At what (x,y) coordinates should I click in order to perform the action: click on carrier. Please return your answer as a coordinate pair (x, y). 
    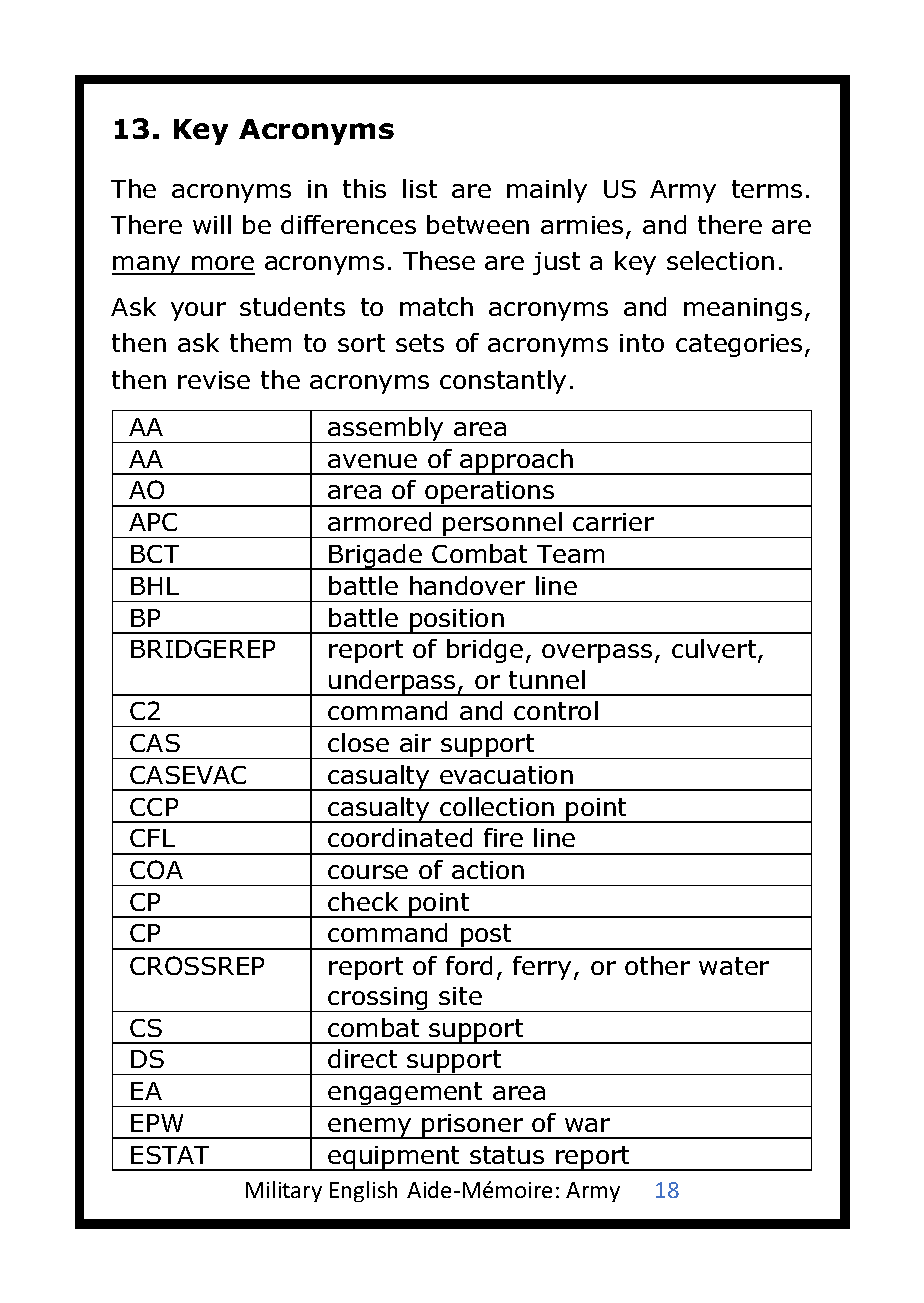
    Looking at the image, I should click on (613, 522).
